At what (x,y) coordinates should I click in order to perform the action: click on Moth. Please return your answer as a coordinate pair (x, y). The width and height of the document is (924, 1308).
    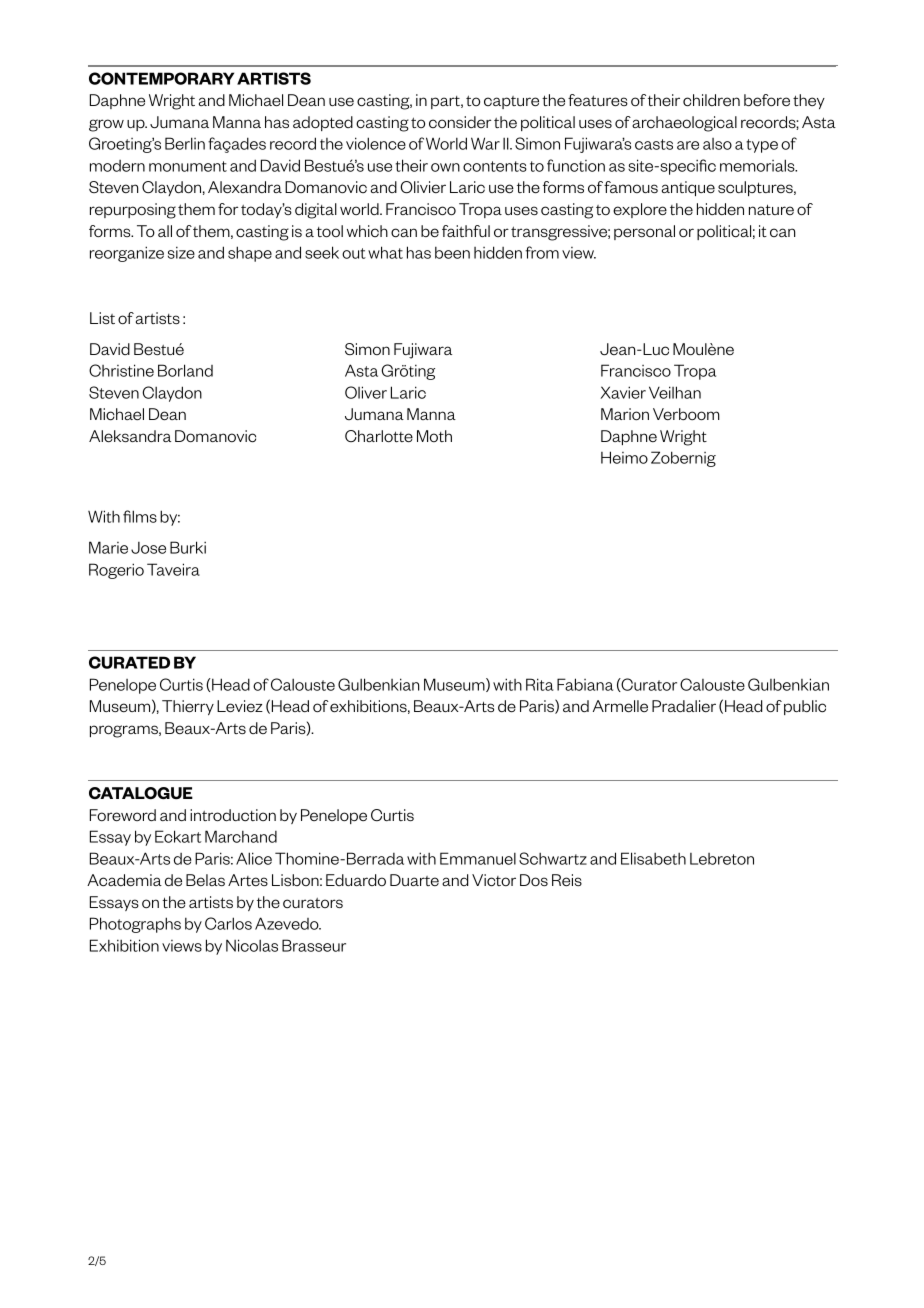
    Looking at the image, I should click on (434, 436).
